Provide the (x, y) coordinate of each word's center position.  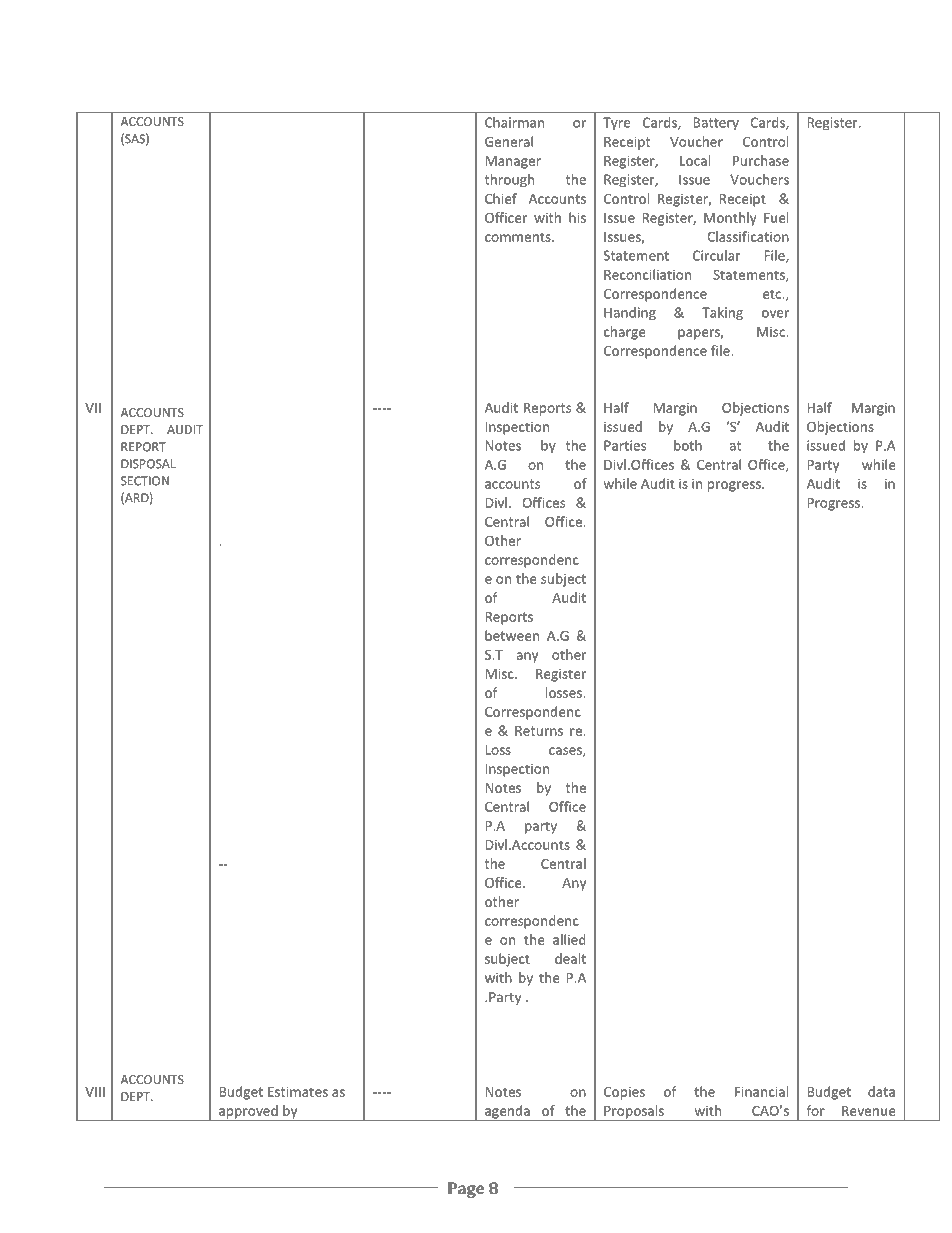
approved (248, 1113)
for (816, 1110)
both (688, 445)
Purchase (761, 160)
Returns (539, 731)
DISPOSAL (148, 464)
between (512, 635)
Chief (501, 198)
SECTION (145, 481)
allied (569, 939)
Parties (625, 445)
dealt (570, 958)
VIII (95, 1092)
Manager (513, 162)
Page (466, 1190)
